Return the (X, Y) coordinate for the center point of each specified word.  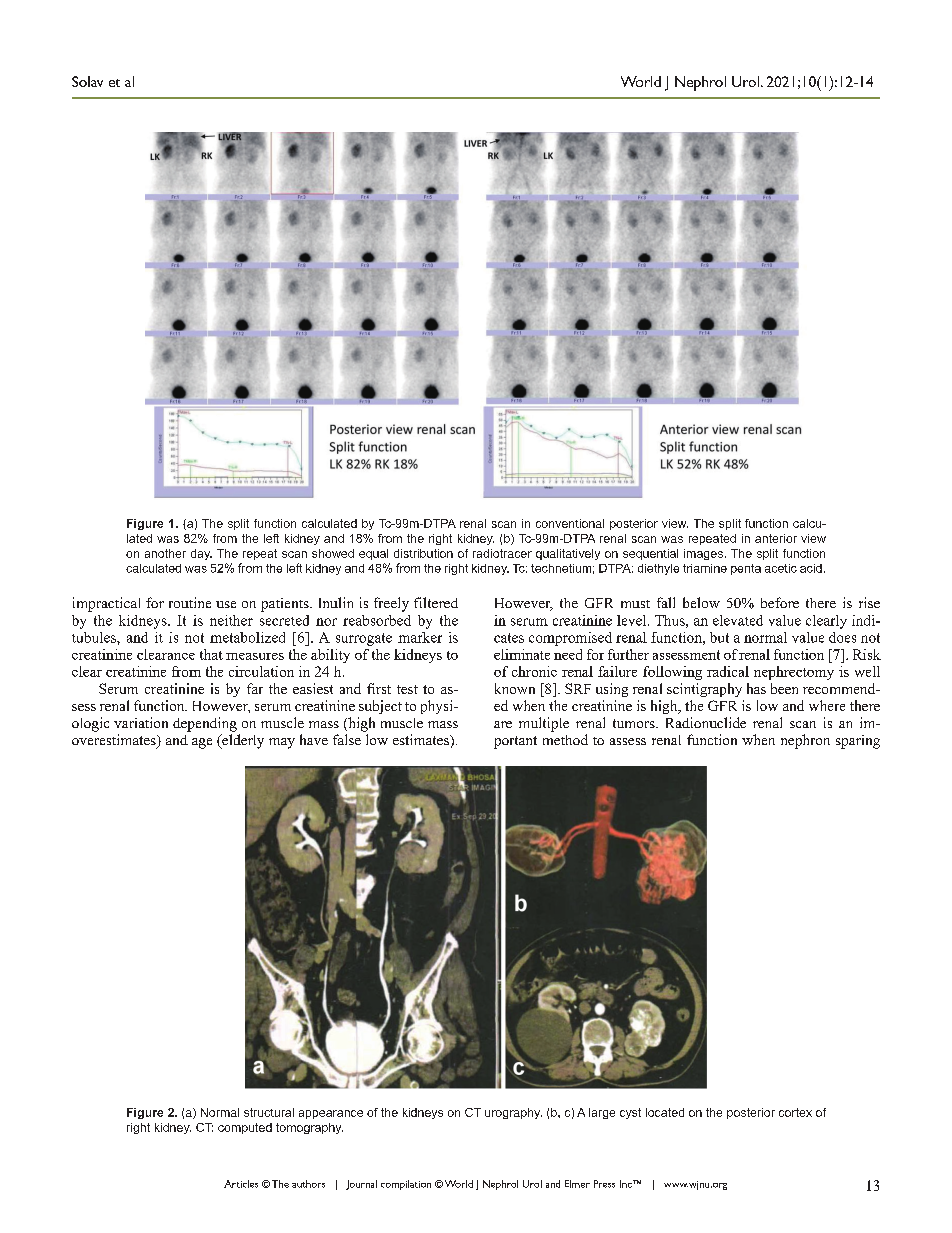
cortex (795, 1112)
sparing (858, 742)
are (503, 724)
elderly (242, 741)
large (602, 1113)
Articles (241, 1184)
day (201, 554)
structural (269, 1112)
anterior (776, 538)
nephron (805, 741)
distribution (423, 553)
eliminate (522, 654)
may (282, 743)
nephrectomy (794, 673)
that (211, 654)
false (347, 739)
